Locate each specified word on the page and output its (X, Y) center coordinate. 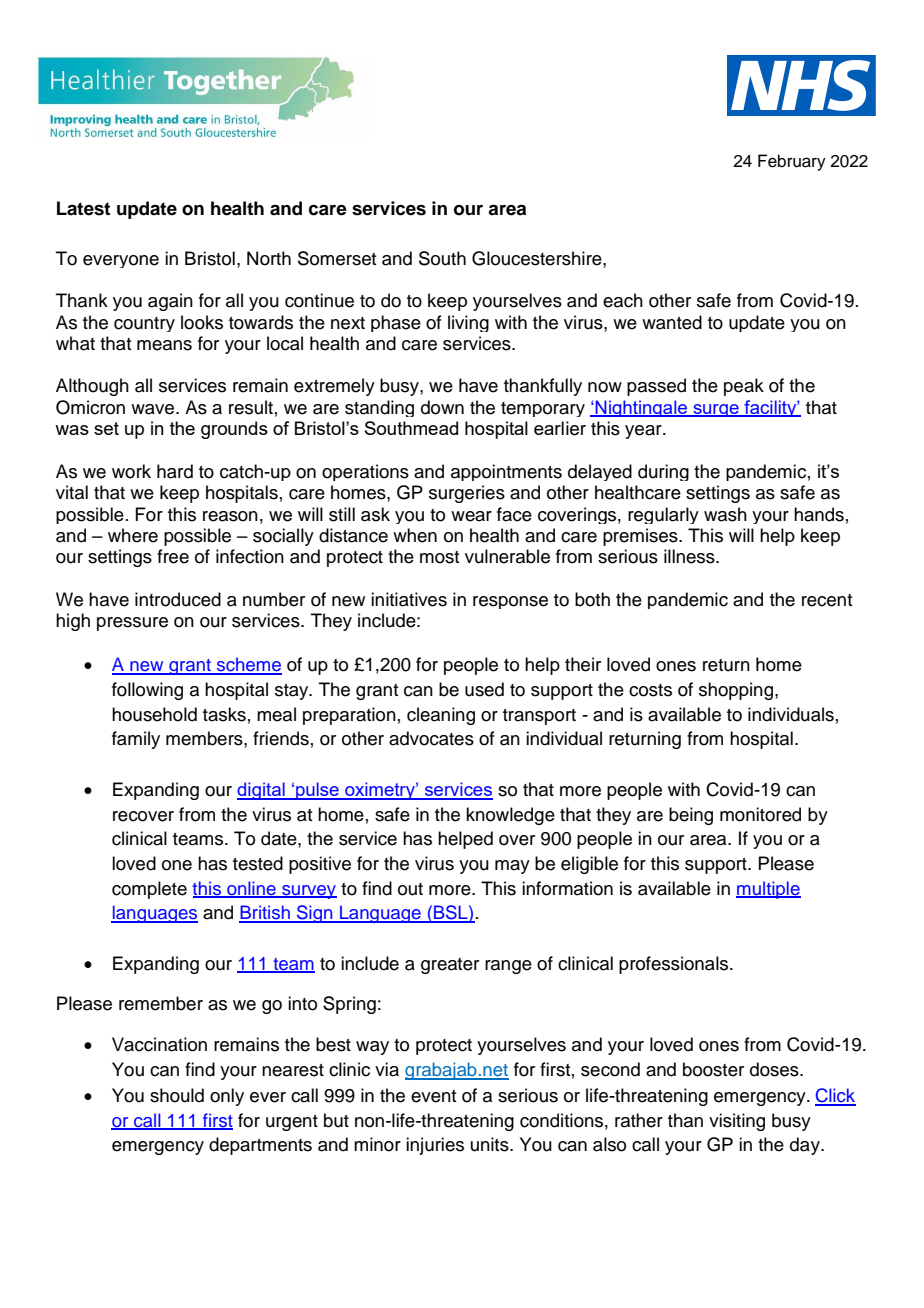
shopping (736, 691)
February (792, 162)
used (484, 689)
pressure (132, 624)
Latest (83, 208)
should (177, 1095)
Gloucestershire (538, 258)
